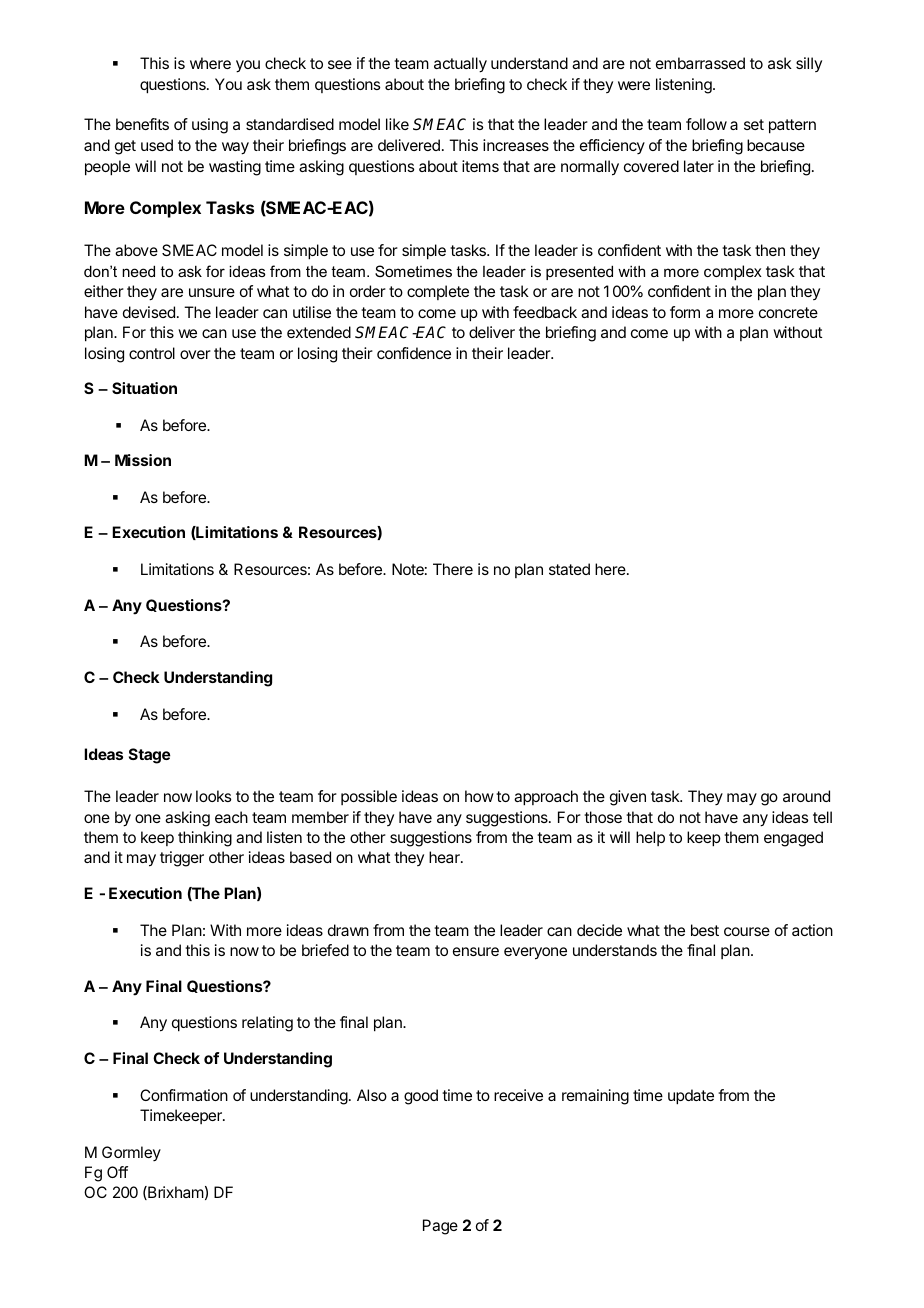 Image resolution: width=924 pixels, height=1308 pixels. What do you see at coordinates (143, 460) in the screenshot?
I see `Mission` at bounding box center [143, 460].
